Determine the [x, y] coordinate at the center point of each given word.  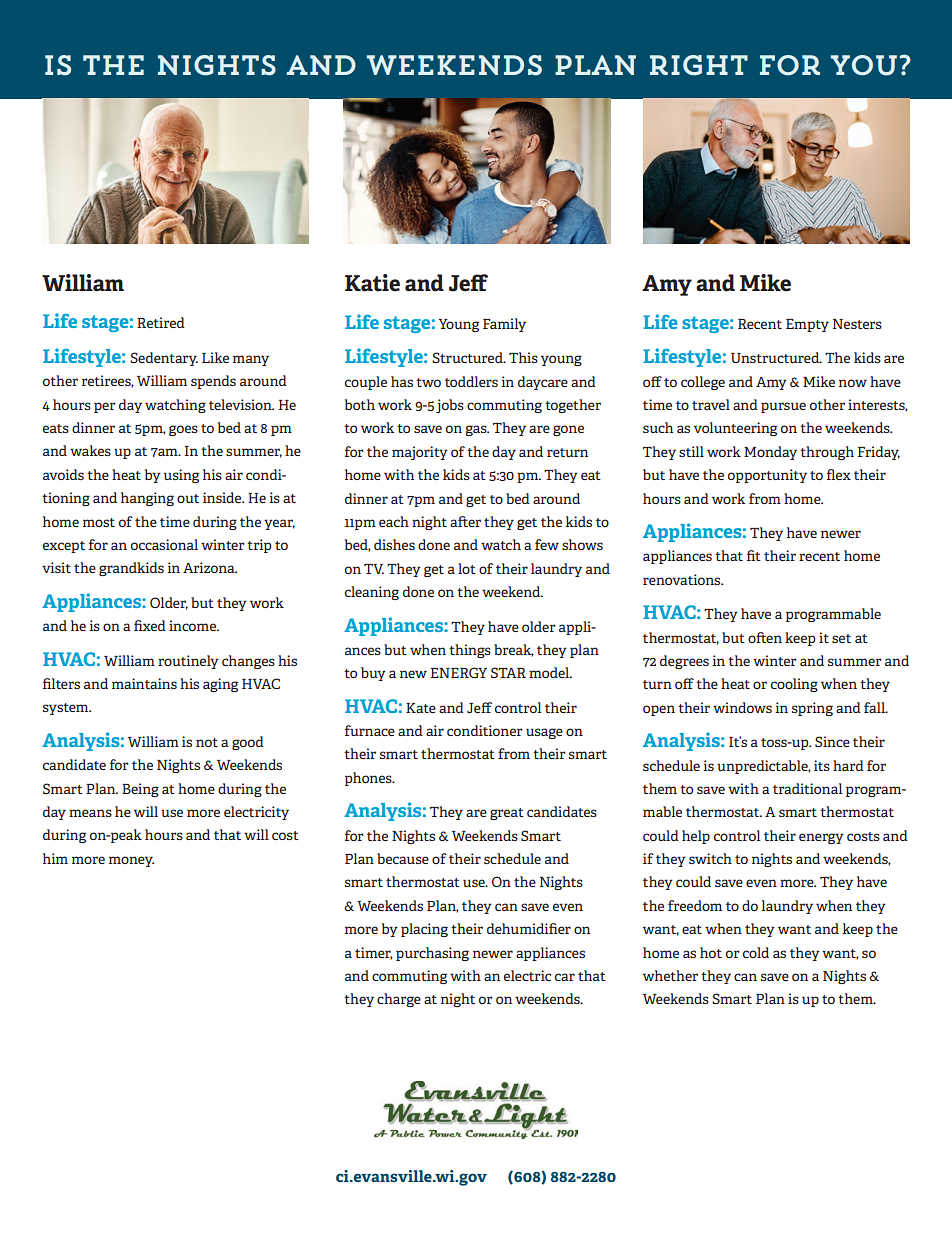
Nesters [857, 324]
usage [544, 733]
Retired [161, 322]
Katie [372, 283]
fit [754, 555]
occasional [164, 544]
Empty [807, 325]
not [207, 742]
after [465, 521]
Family [504, 325]
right [699, 65]
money [131, 861]
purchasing [432, 954]
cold [756, 952]
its [822, 765]
